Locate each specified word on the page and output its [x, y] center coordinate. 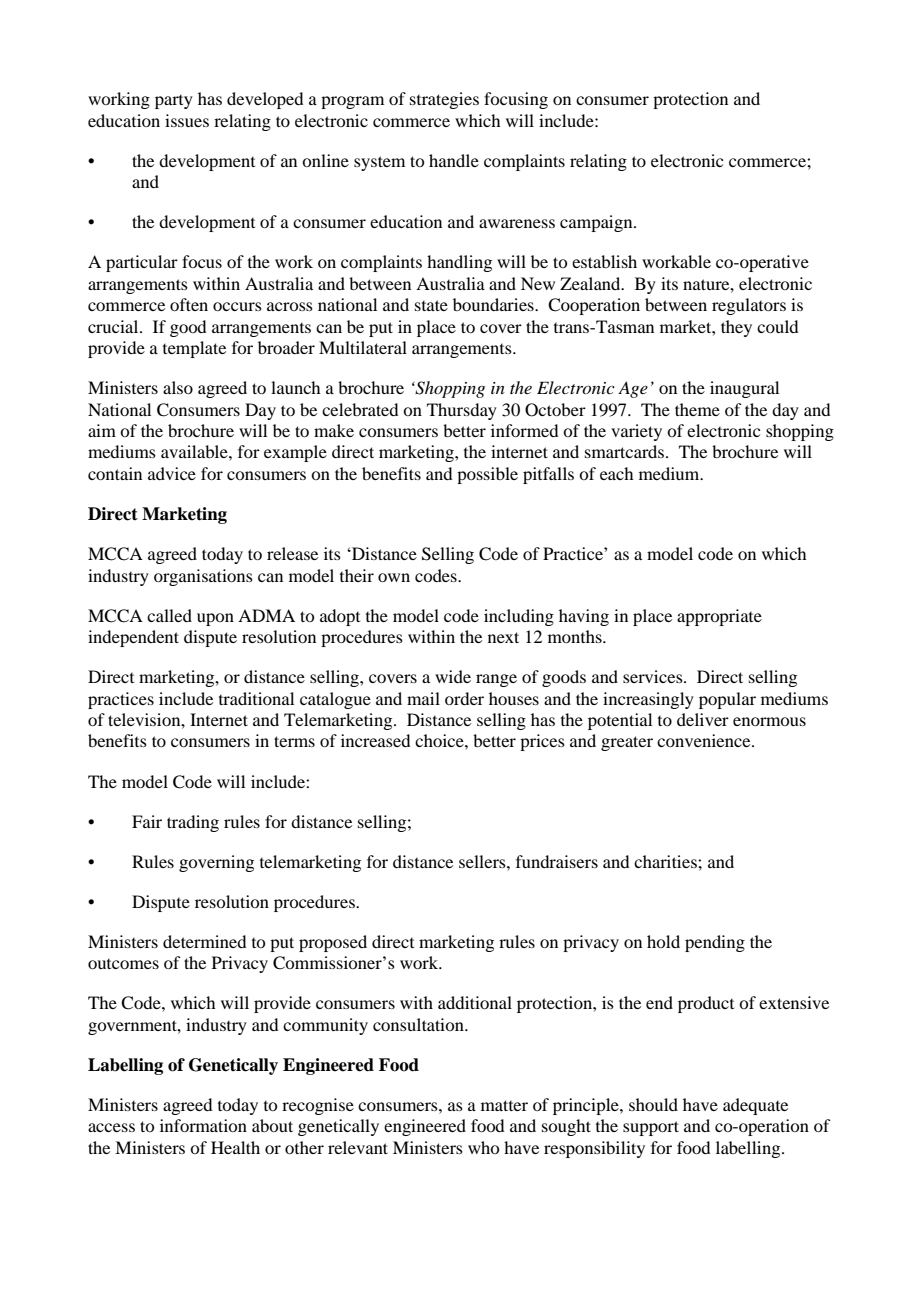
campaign [597, 223]
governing [216, 863]
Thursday [462, 411]
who [483, 1147]
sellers [483, 861]
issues [187, 120]
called [169, 615]
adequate [755, 1106]
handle [454, 160]
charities [666, 861]
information [203, 1125]
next [503, 637]
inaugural [744, 389]
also [178, 387]
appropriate [719, 617]
